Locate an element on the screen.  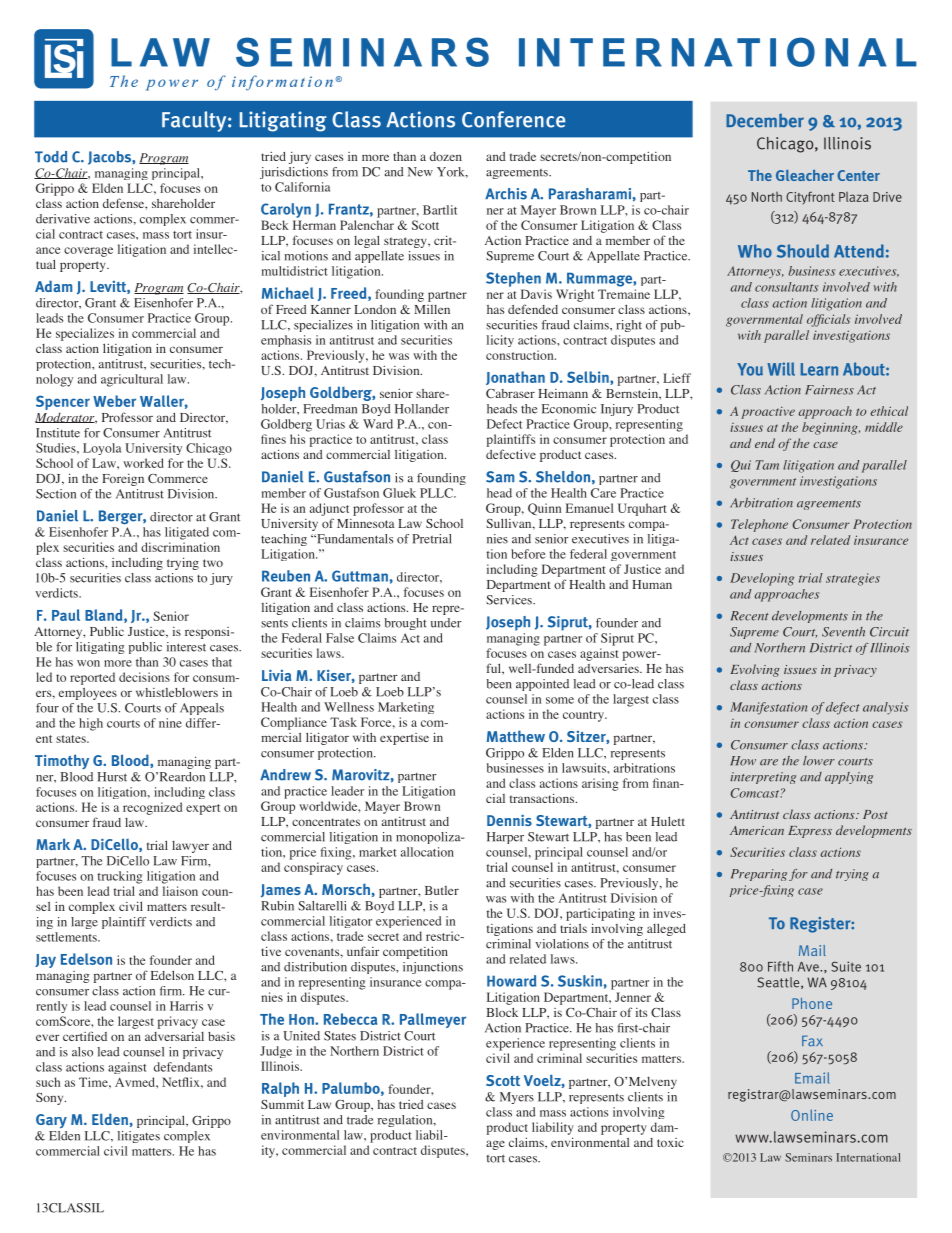
dozen is located at coordinates (446, 156).
